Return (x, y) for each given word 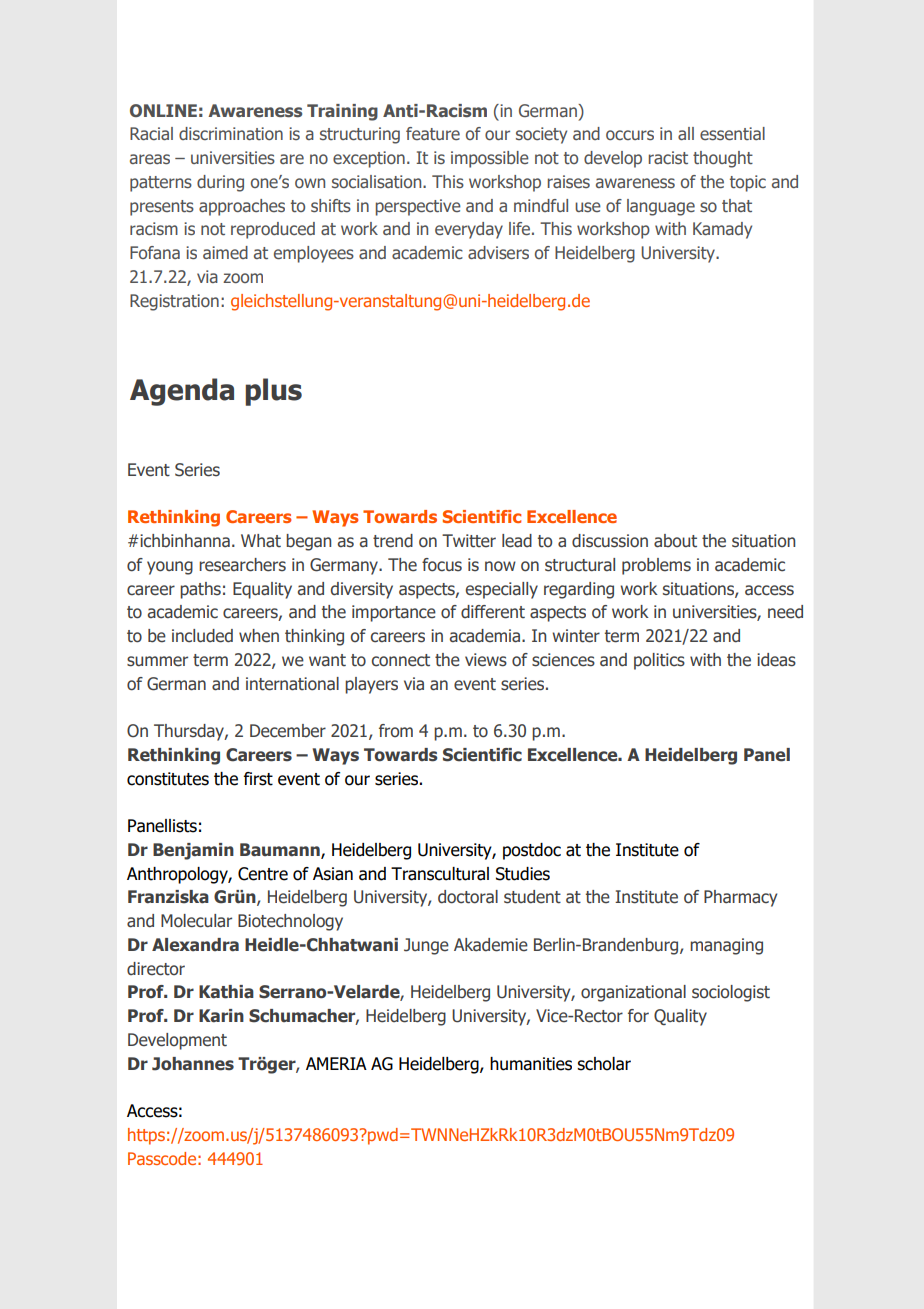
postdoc (532, 851)
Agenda (182, 392)
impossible (490, 159)
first (258, 779)
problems (656, 566)
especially (502, 590)
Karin (221, 1016)
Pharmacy (740, 898)
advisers (498, 253)
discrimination (231, 133)
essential (732, 134)
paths (200, 590)
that (737, 205)
